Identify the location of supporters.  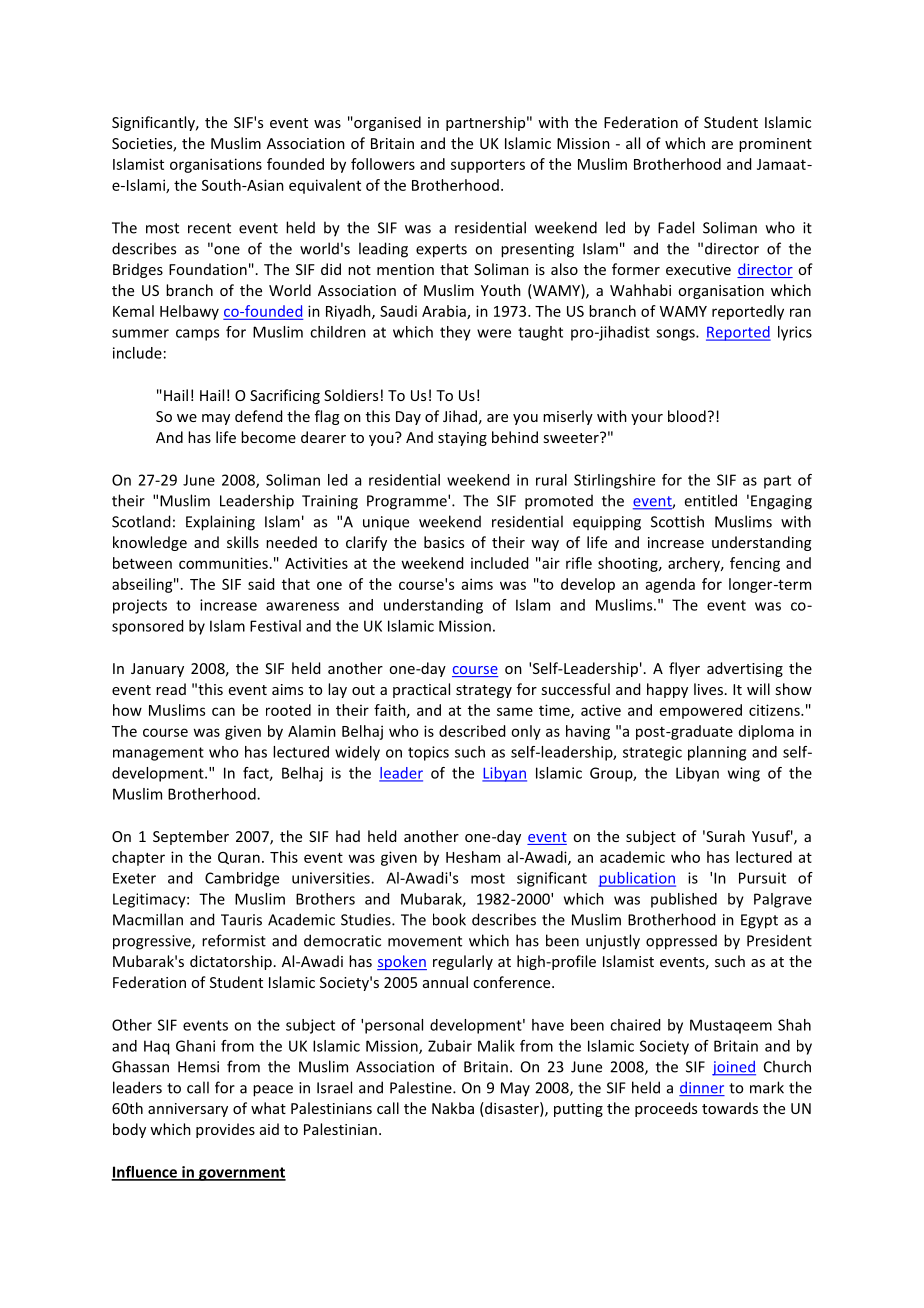
(488, 166).
